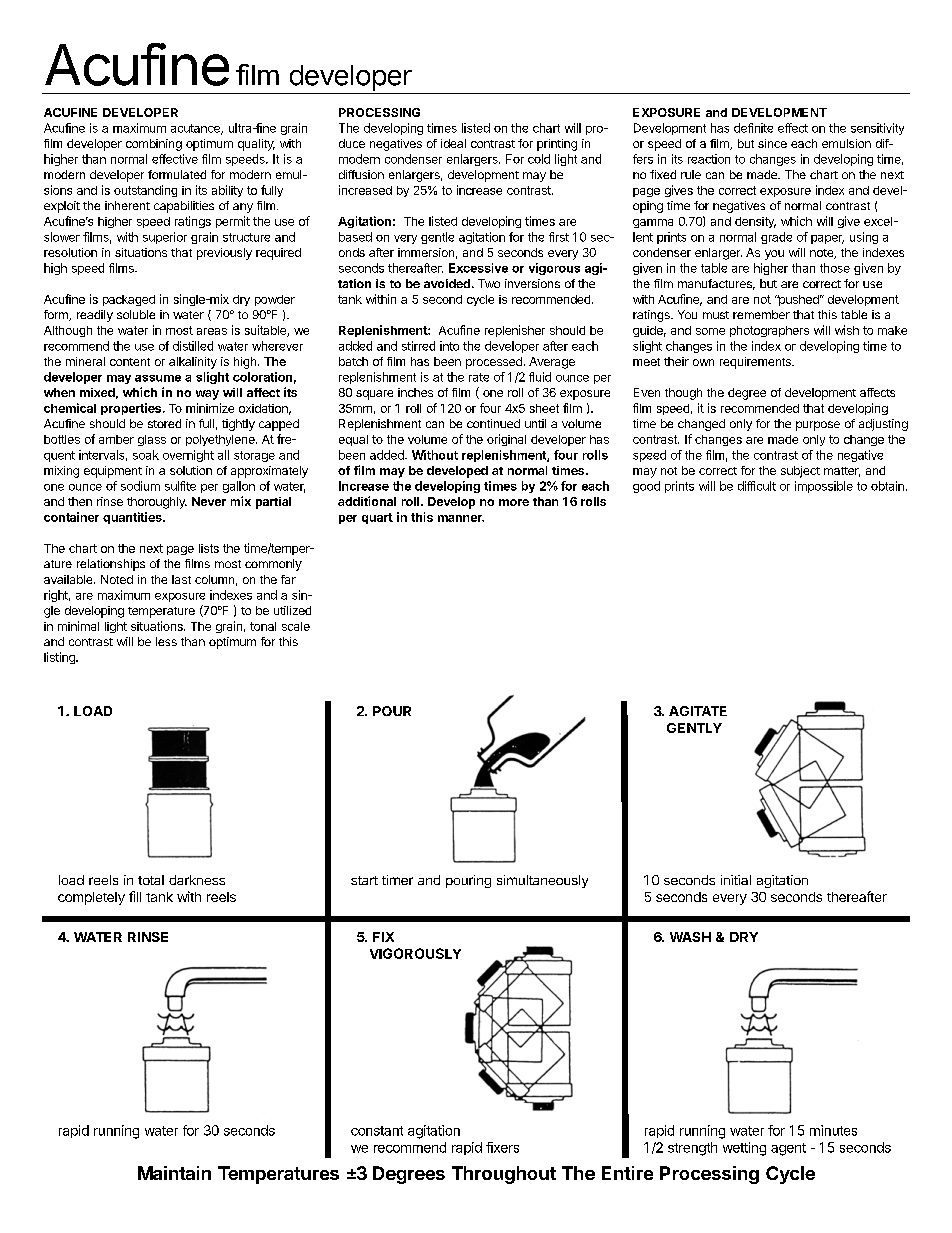  What do you see at coordinates (453, 143) in the page?
I see `ideal` at bounding box center [453, 143].
